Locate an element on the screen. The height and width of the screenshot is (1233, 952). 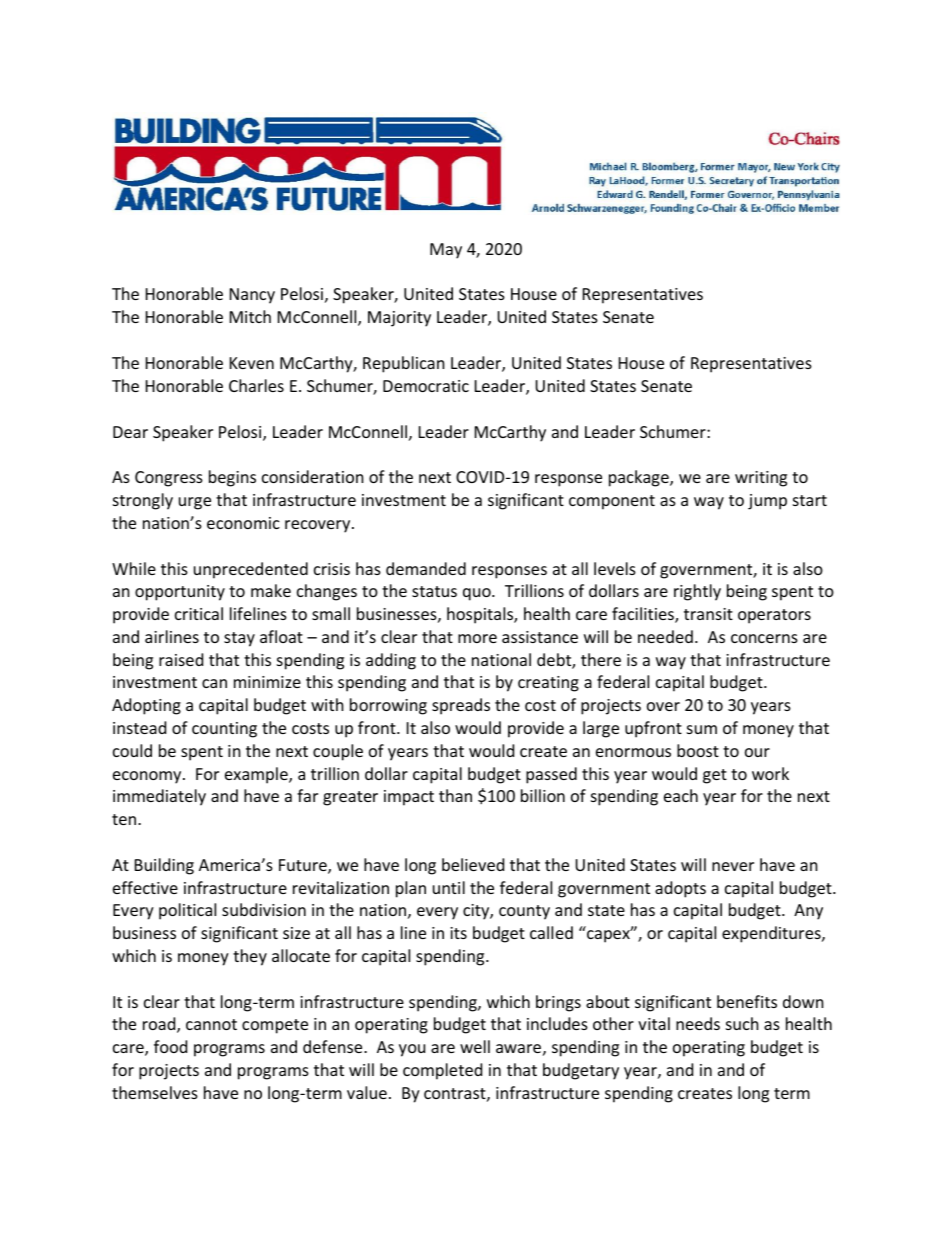
writing is located at coordinates (761, 479).
